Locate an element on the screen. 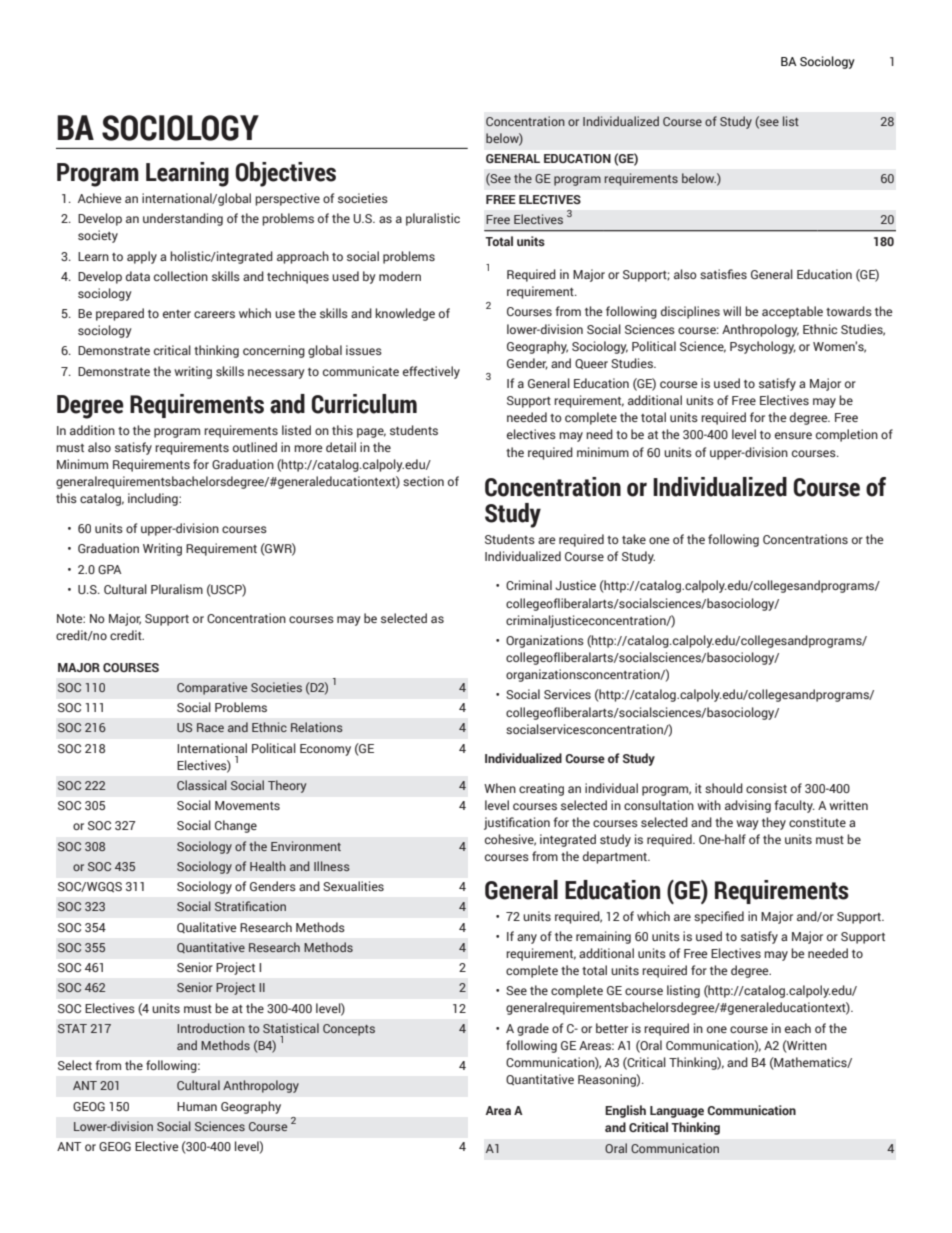 This screenshot has width=952, height=1233. will is located at coordinates (732, 311).
